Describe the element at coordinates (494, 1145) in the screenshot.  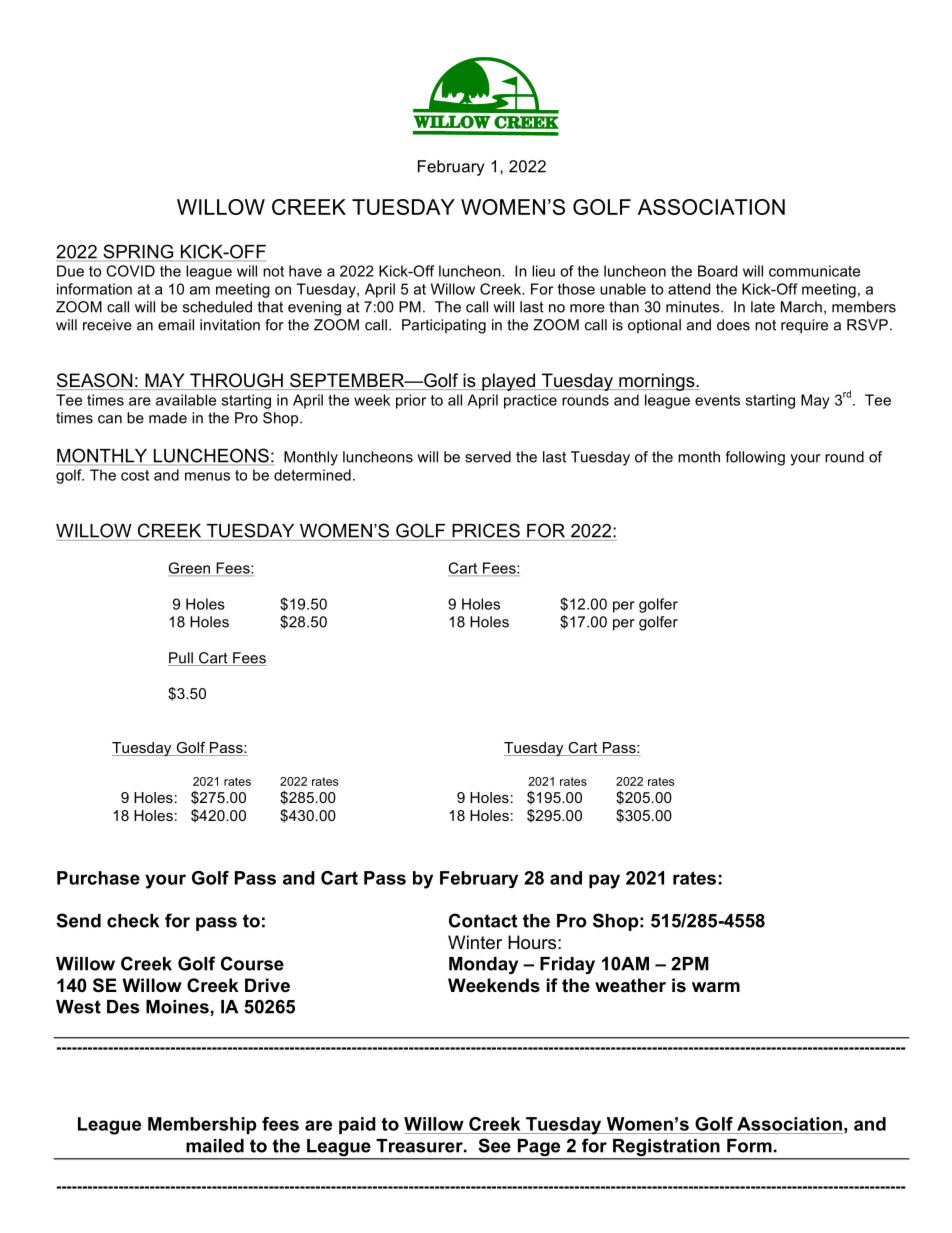
I see `See` at that location.
